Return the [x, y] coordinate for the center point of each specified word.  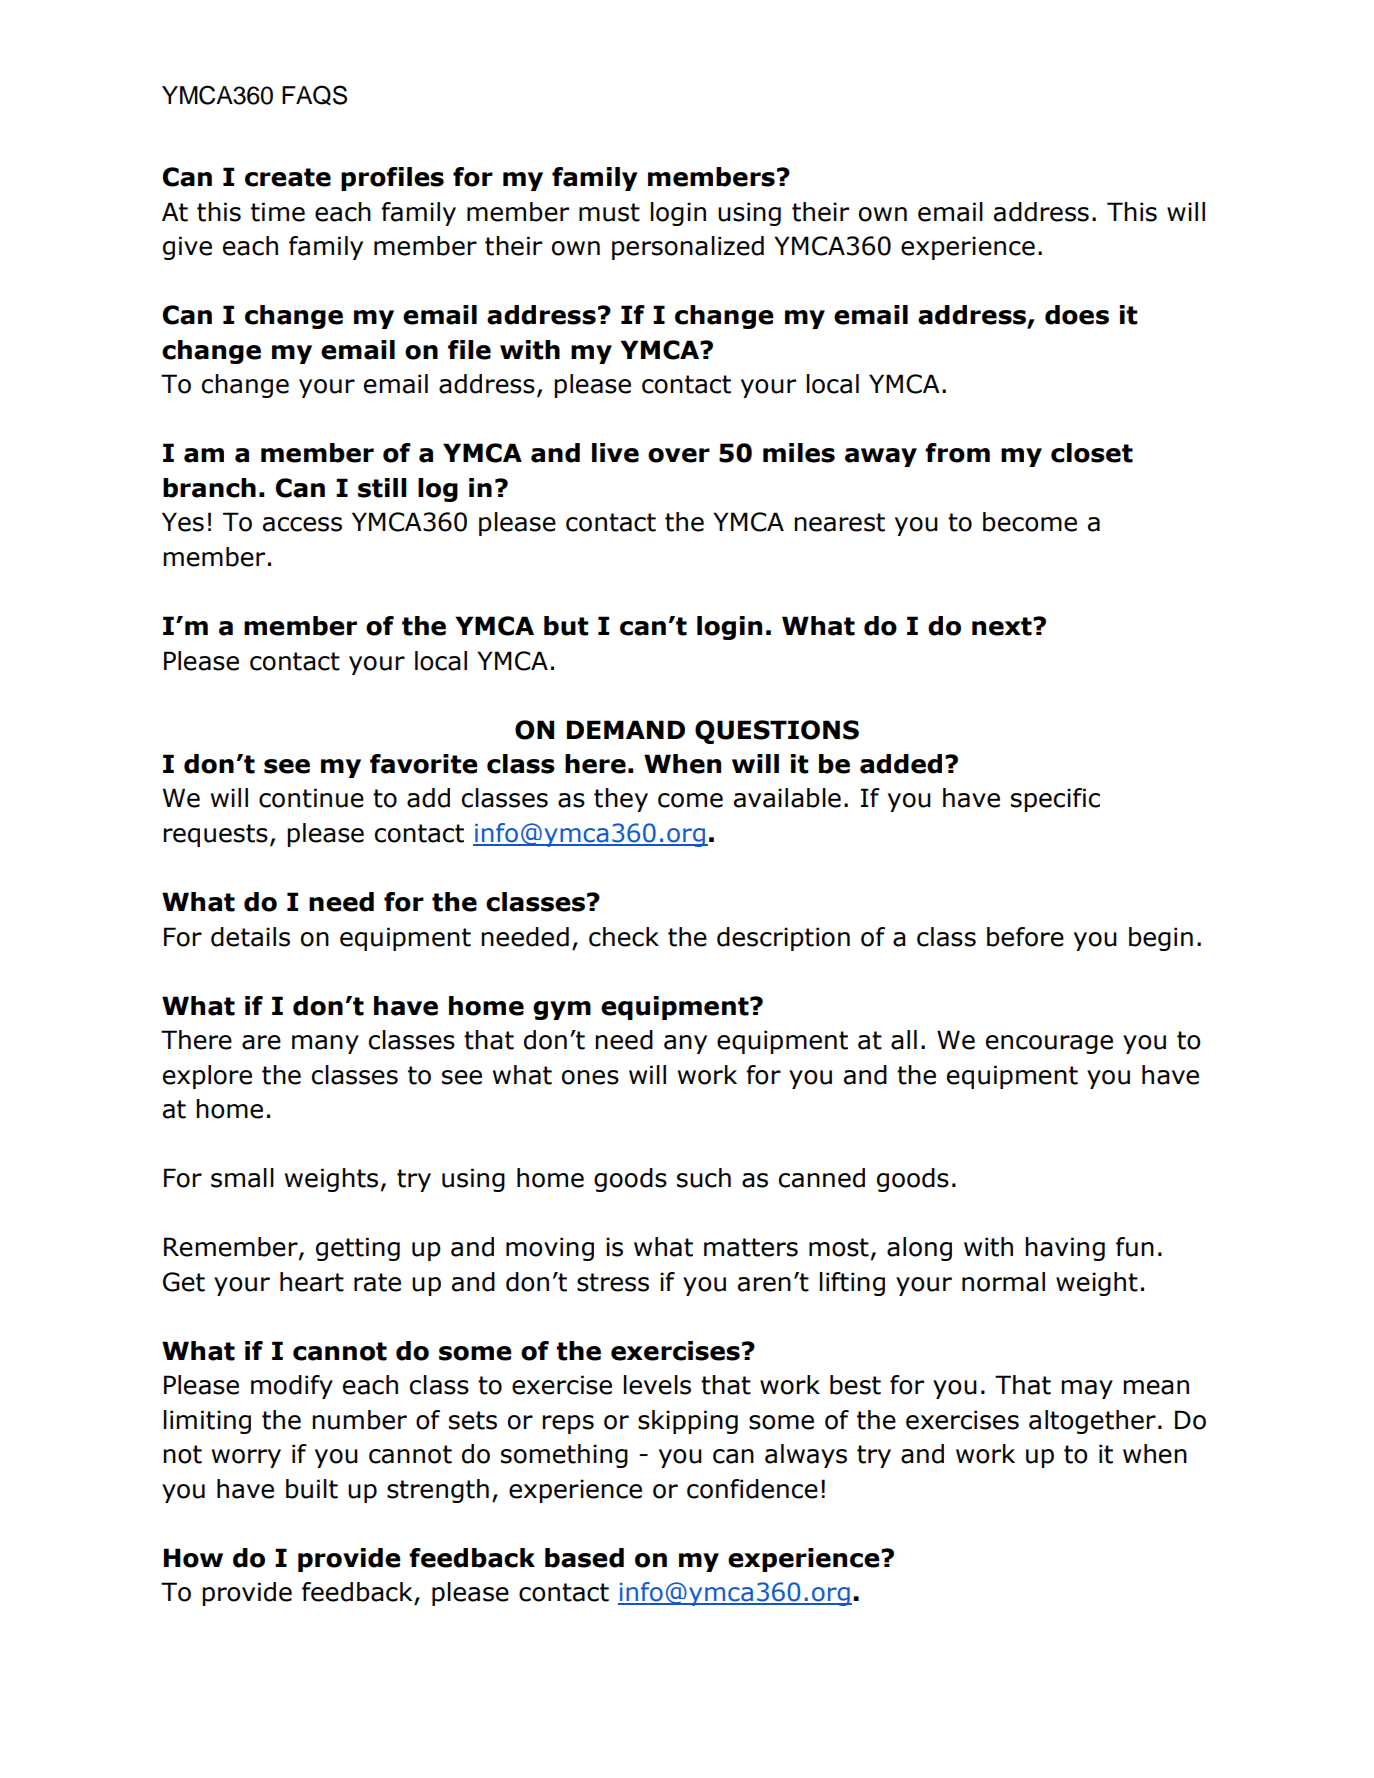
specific [1055, 800]
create [288, 177]
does [1077, 315]
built [312, 1489]
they [621, 800]
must [609, 212]
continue [311, 798]
